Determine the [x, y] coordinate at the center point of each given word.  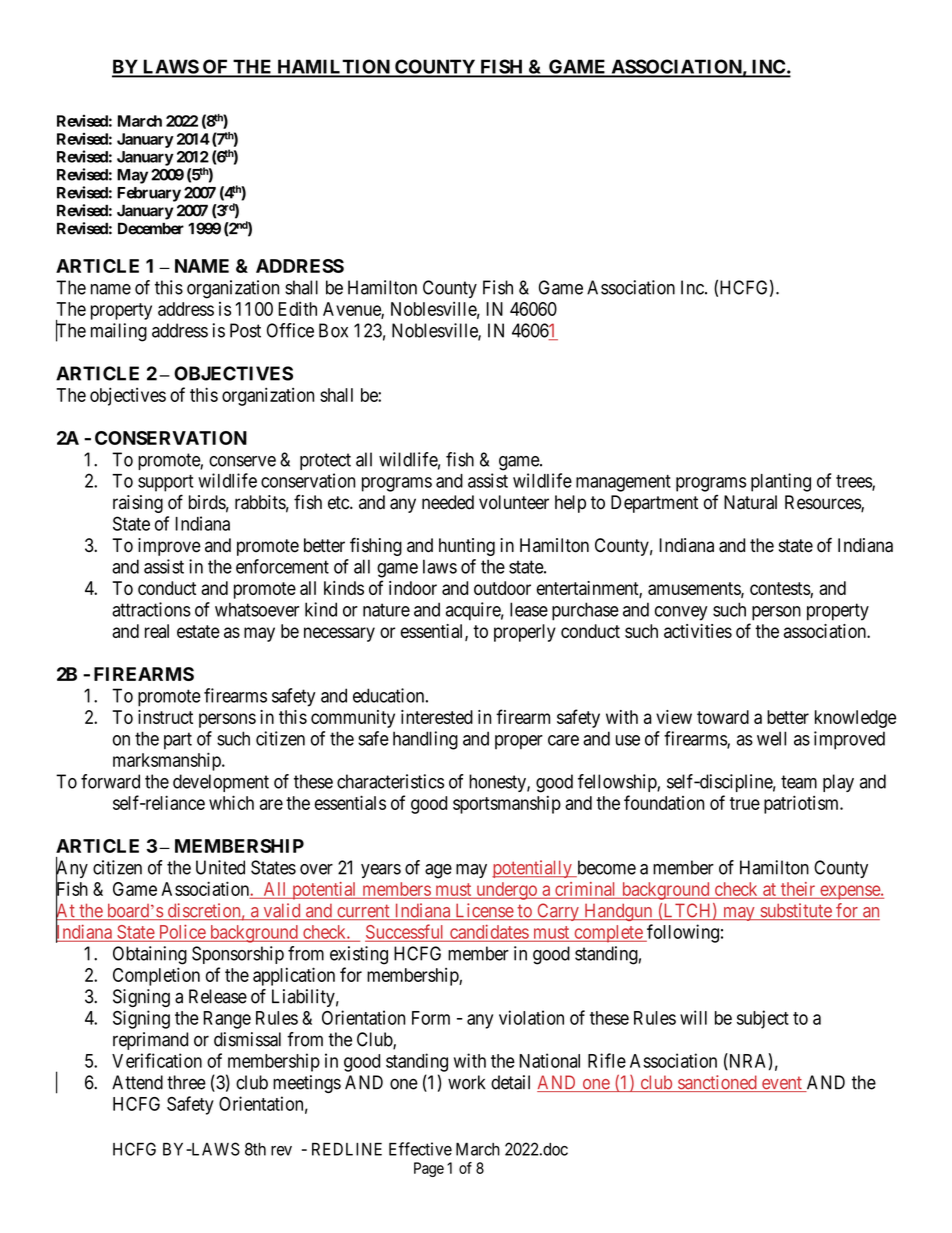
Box [333, 330]
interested [437, 717]
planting [781, 482]
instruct [165, 717]
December [151, 228]
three [186, 1082]
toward [723, 717]
